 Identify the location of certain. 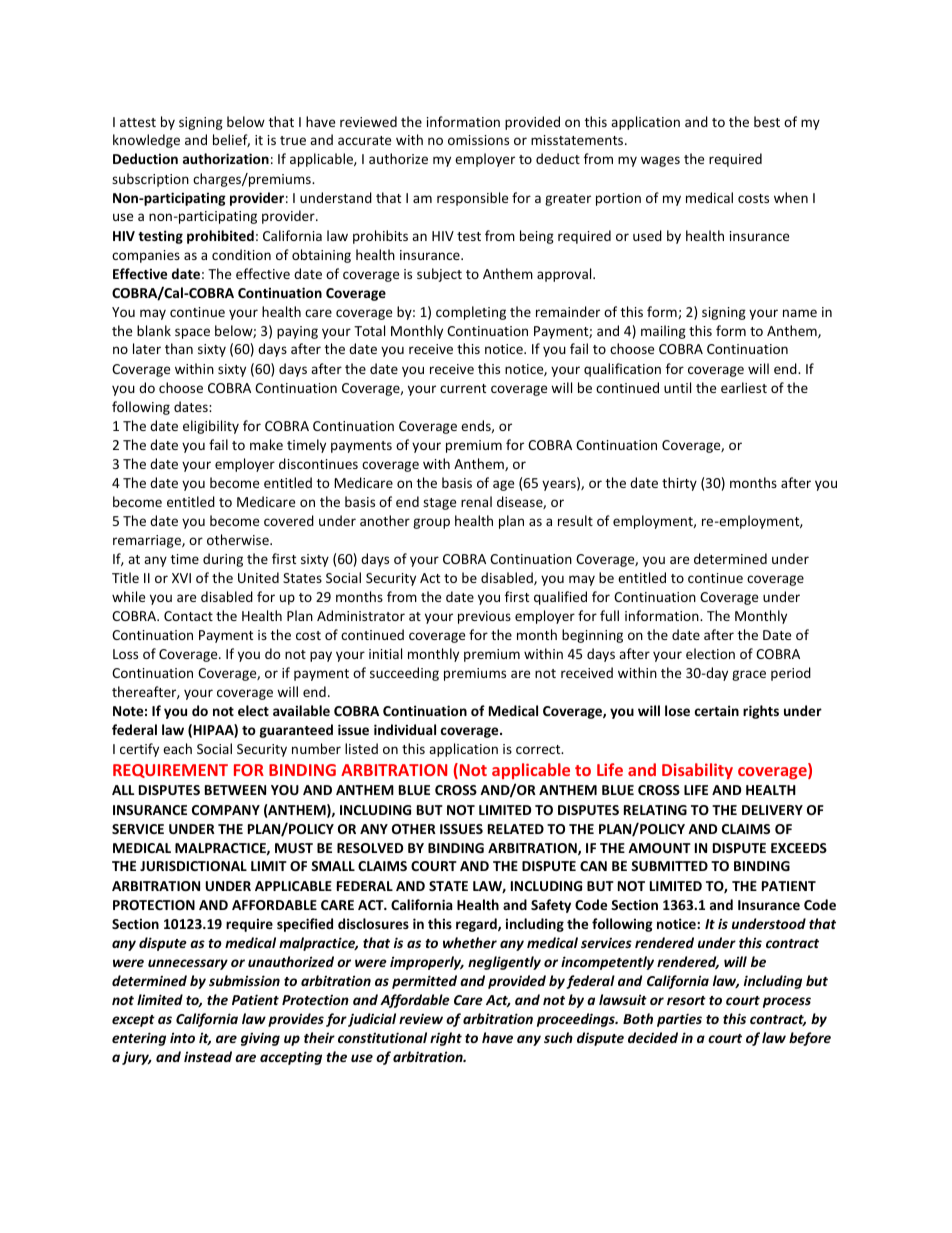
(717, 710).
